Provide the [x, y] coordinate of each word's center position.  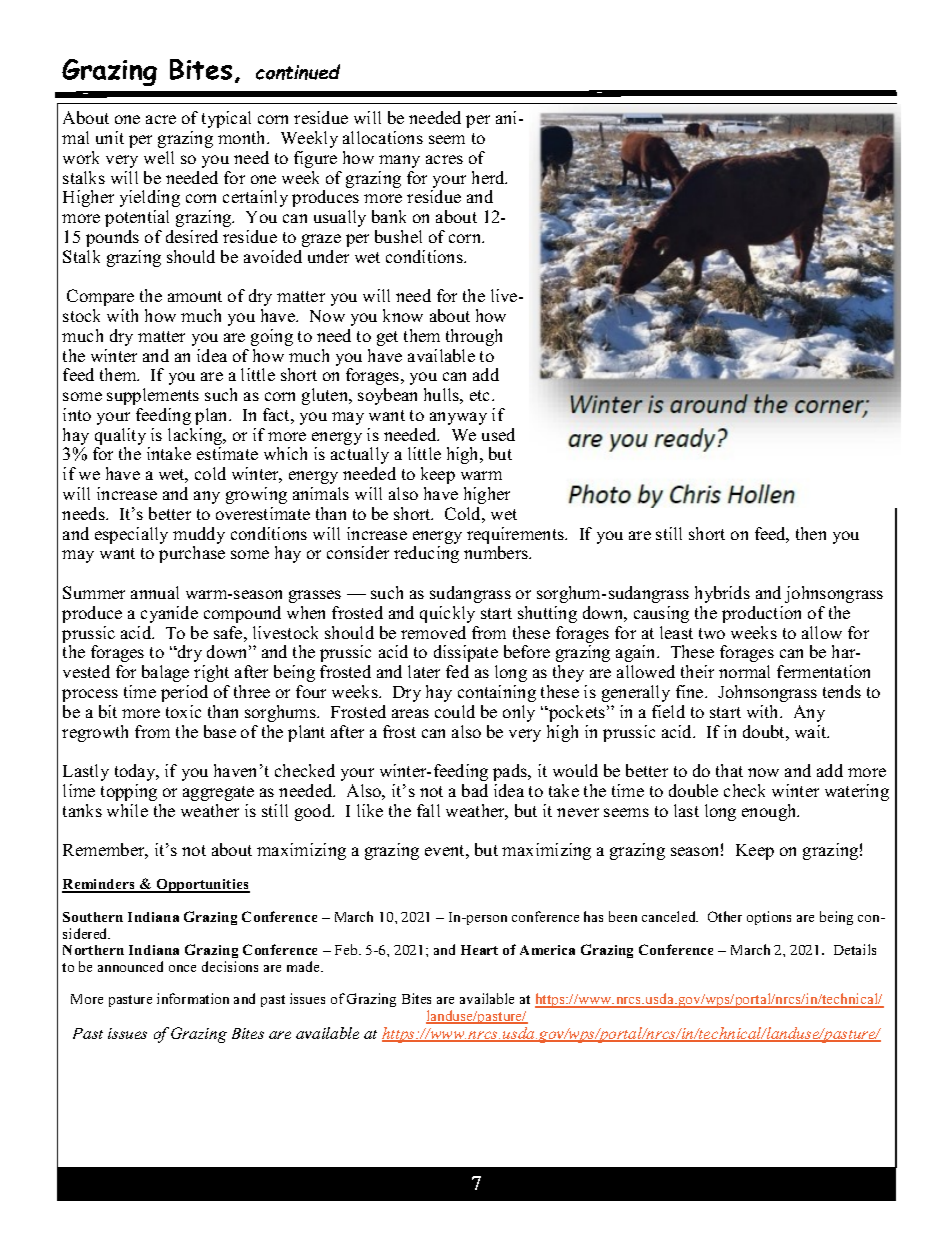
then [811, 533]
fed [457, 671]
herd [489, 177]
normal [744, 671]
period [184, 693]
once [182, 968]
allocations [383, 137]
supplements [153, 396]
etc [481, 395]
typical [226, 119]
